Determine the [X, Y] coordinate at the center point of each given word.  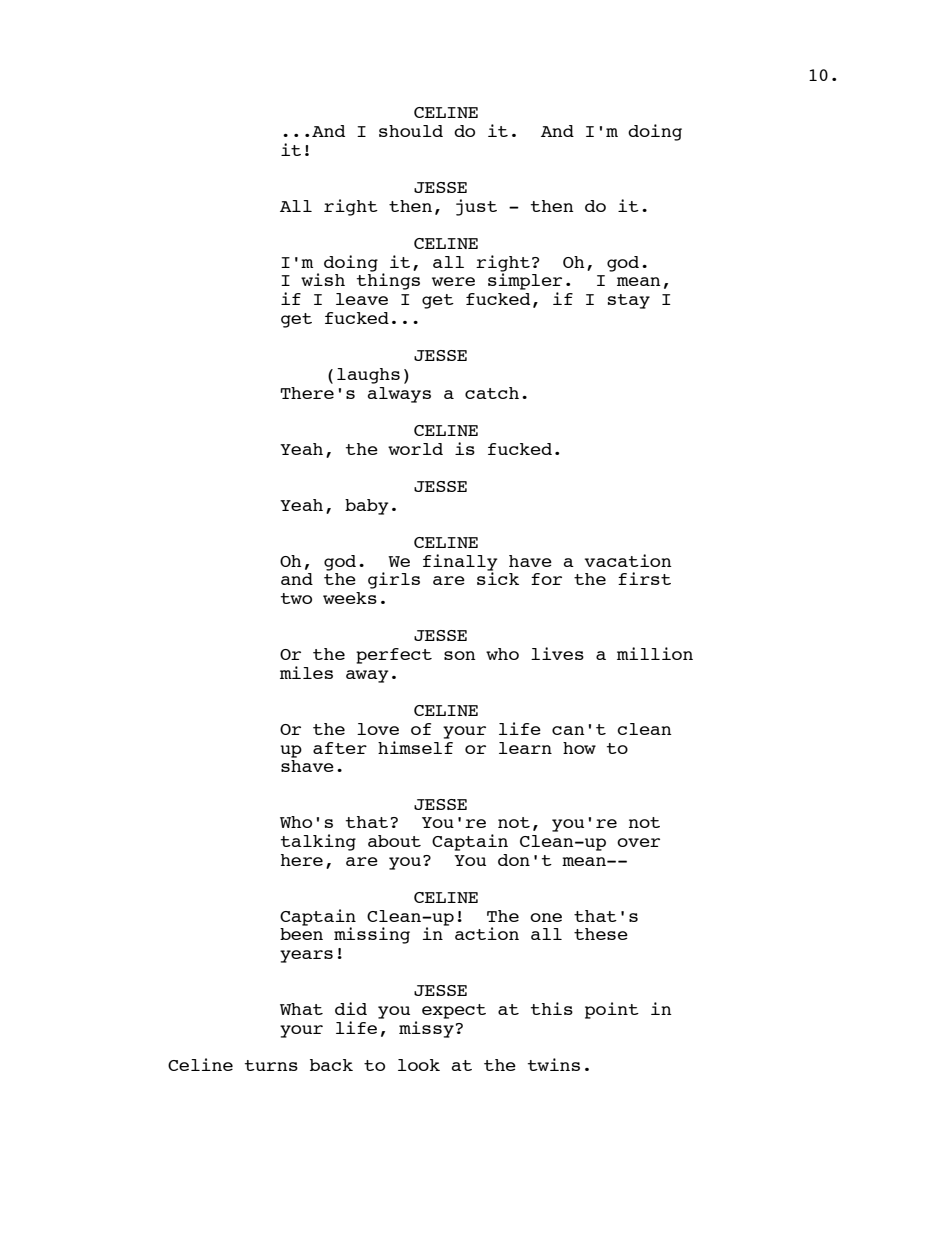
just [476, 207]
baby [367, 507]
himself [415, 746]
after [340, 748]
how [579, 748]
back [331, 1065]
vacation [628, 560]
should [411, 131]
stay [629, 301]
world [415, 449]
